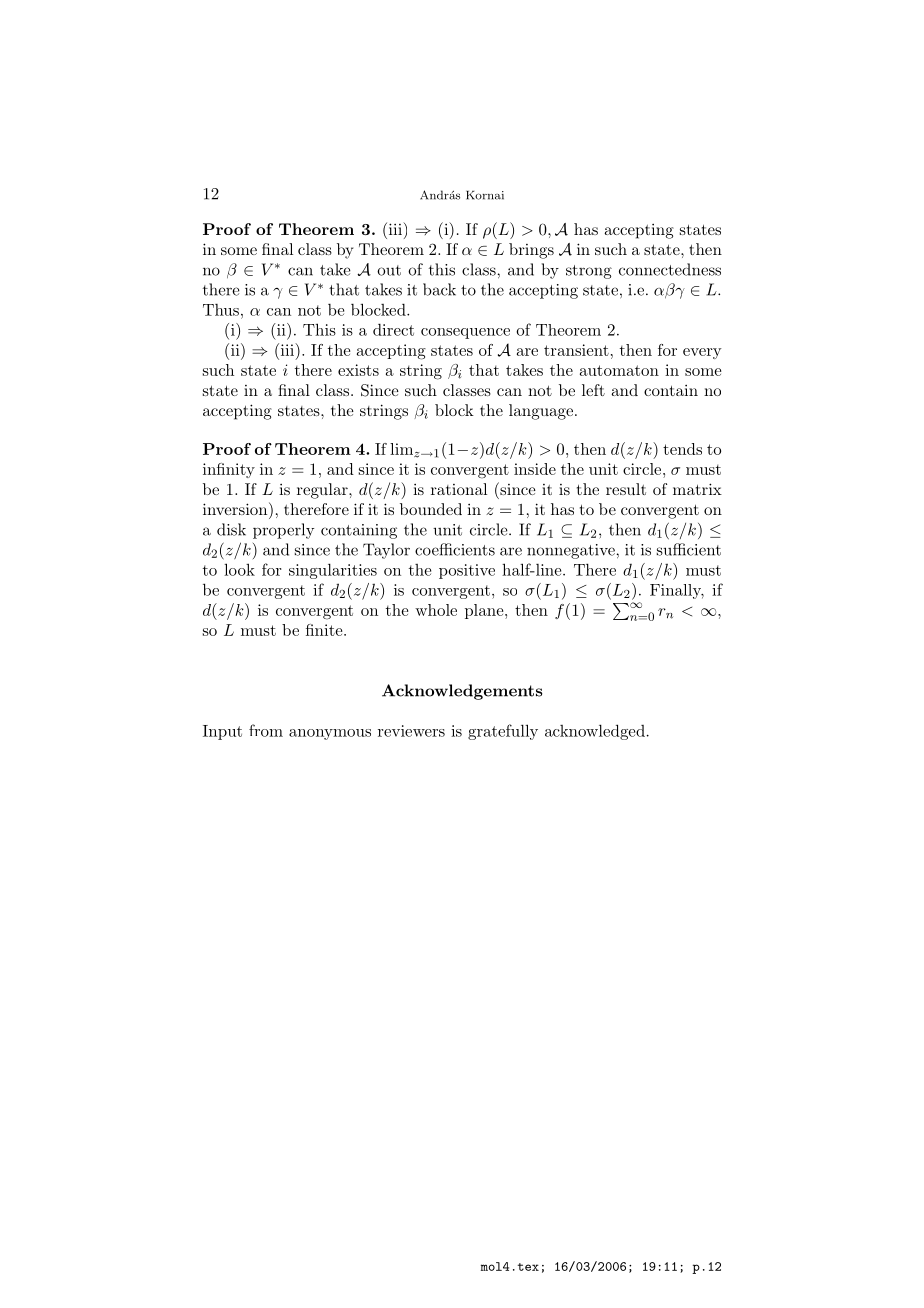 The image size is (924, 1308). Describe the element at coordinates (670, 269) in the image. I see `connectedness` at that location.
